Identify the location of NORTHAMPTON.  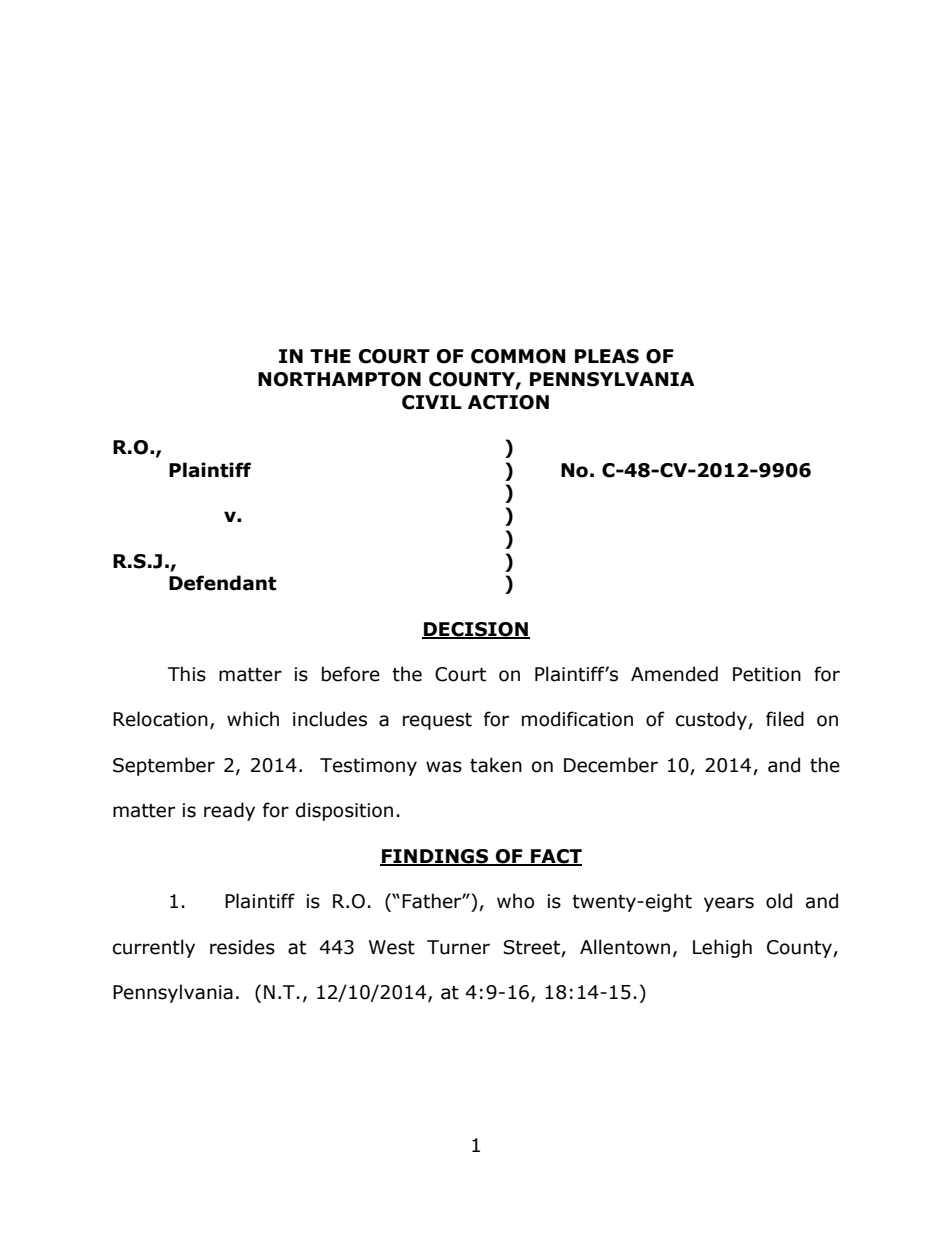
(339, 379).
